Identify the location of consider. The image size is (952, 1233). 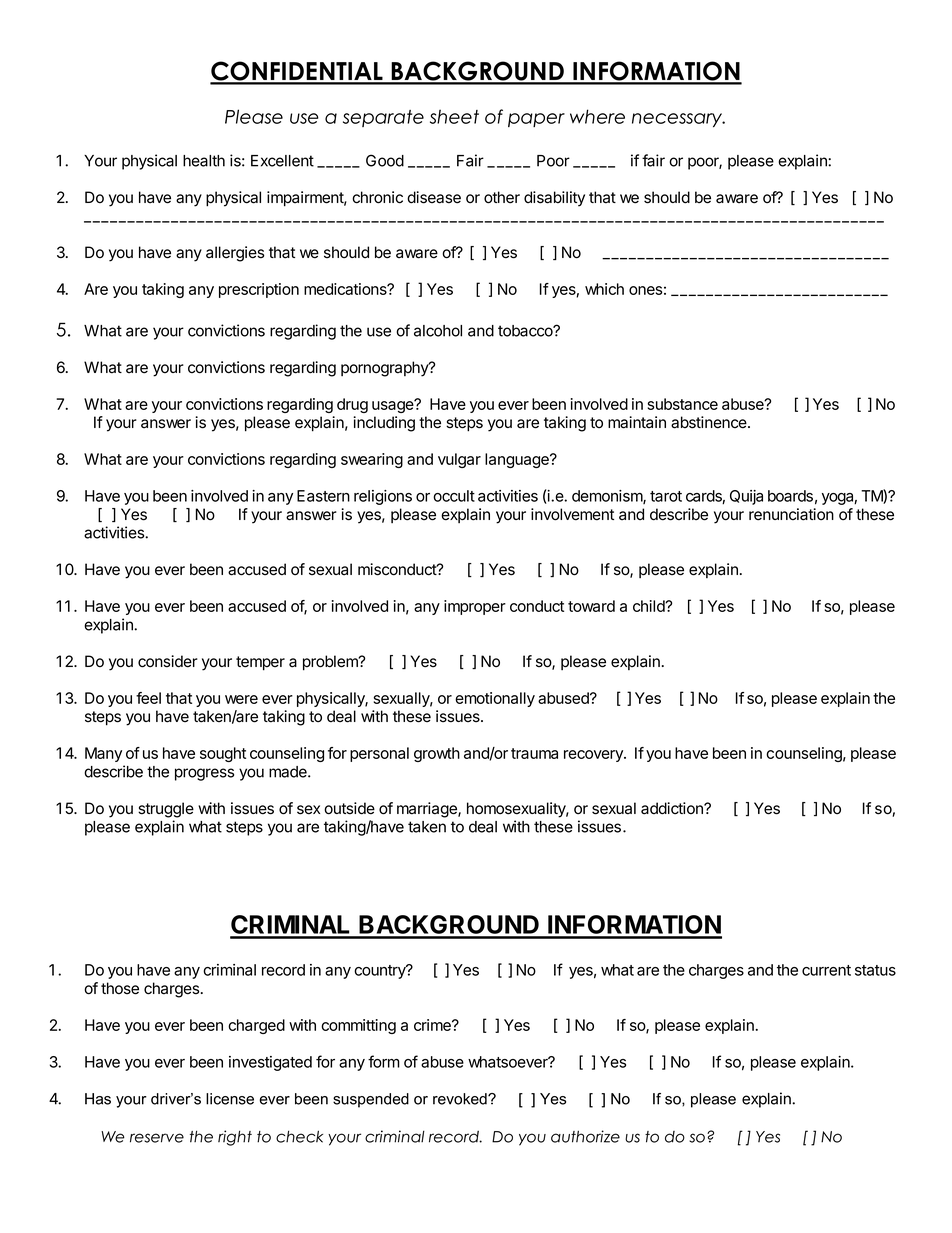
(168, 661).
